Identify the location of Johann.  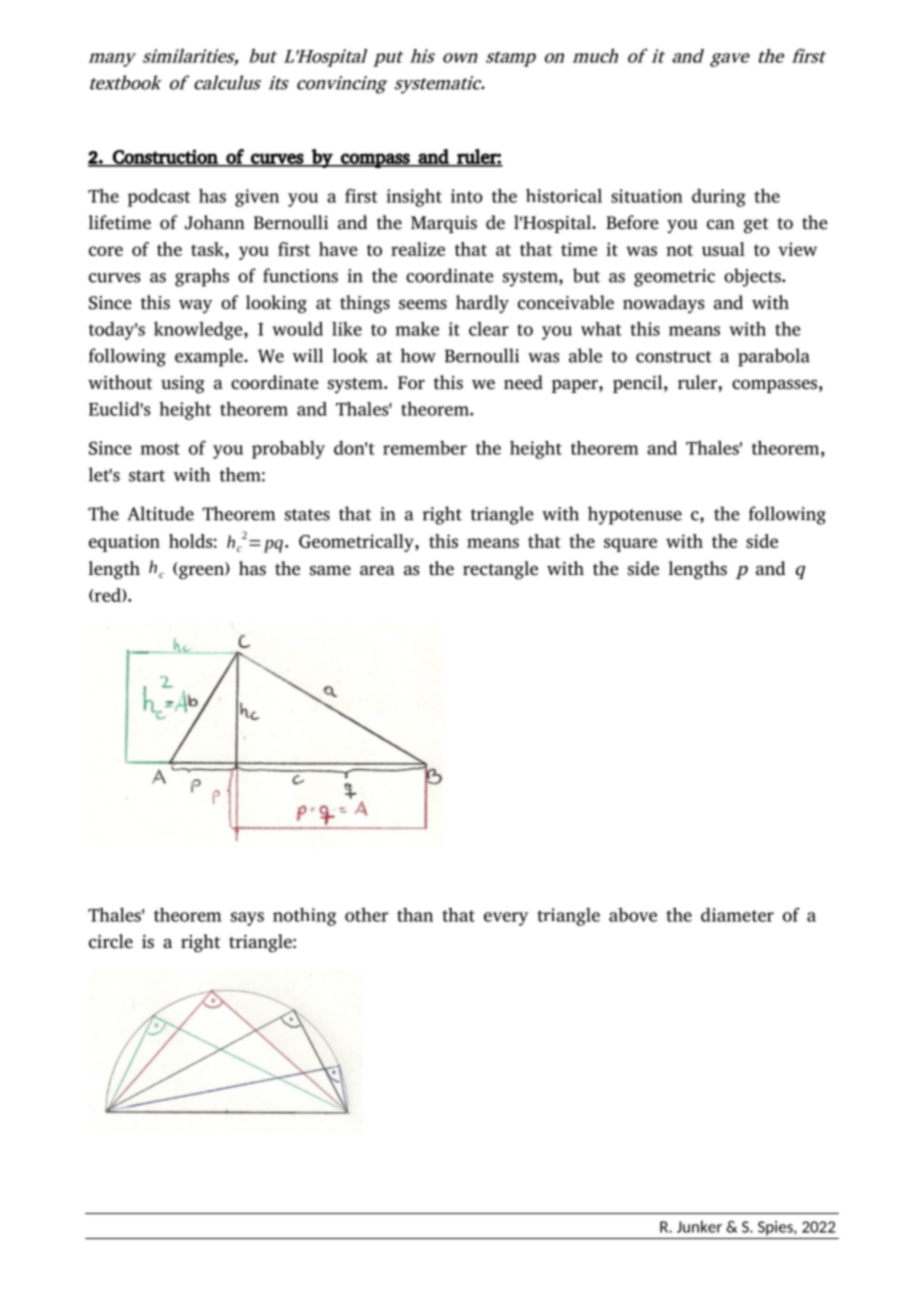
(215, 222).
